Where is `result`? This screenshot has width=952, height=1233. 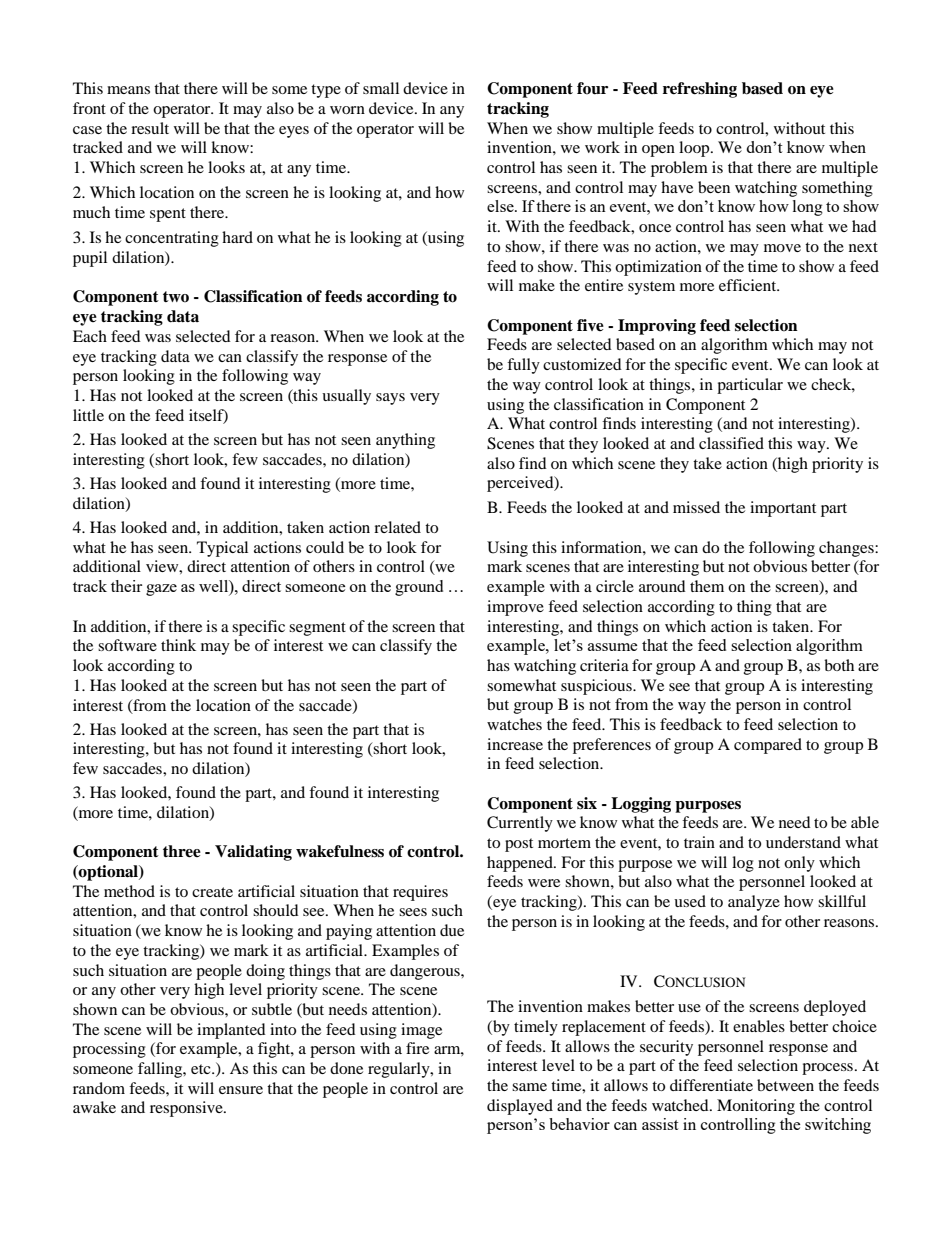 result is located at coordinates (150, 128).
